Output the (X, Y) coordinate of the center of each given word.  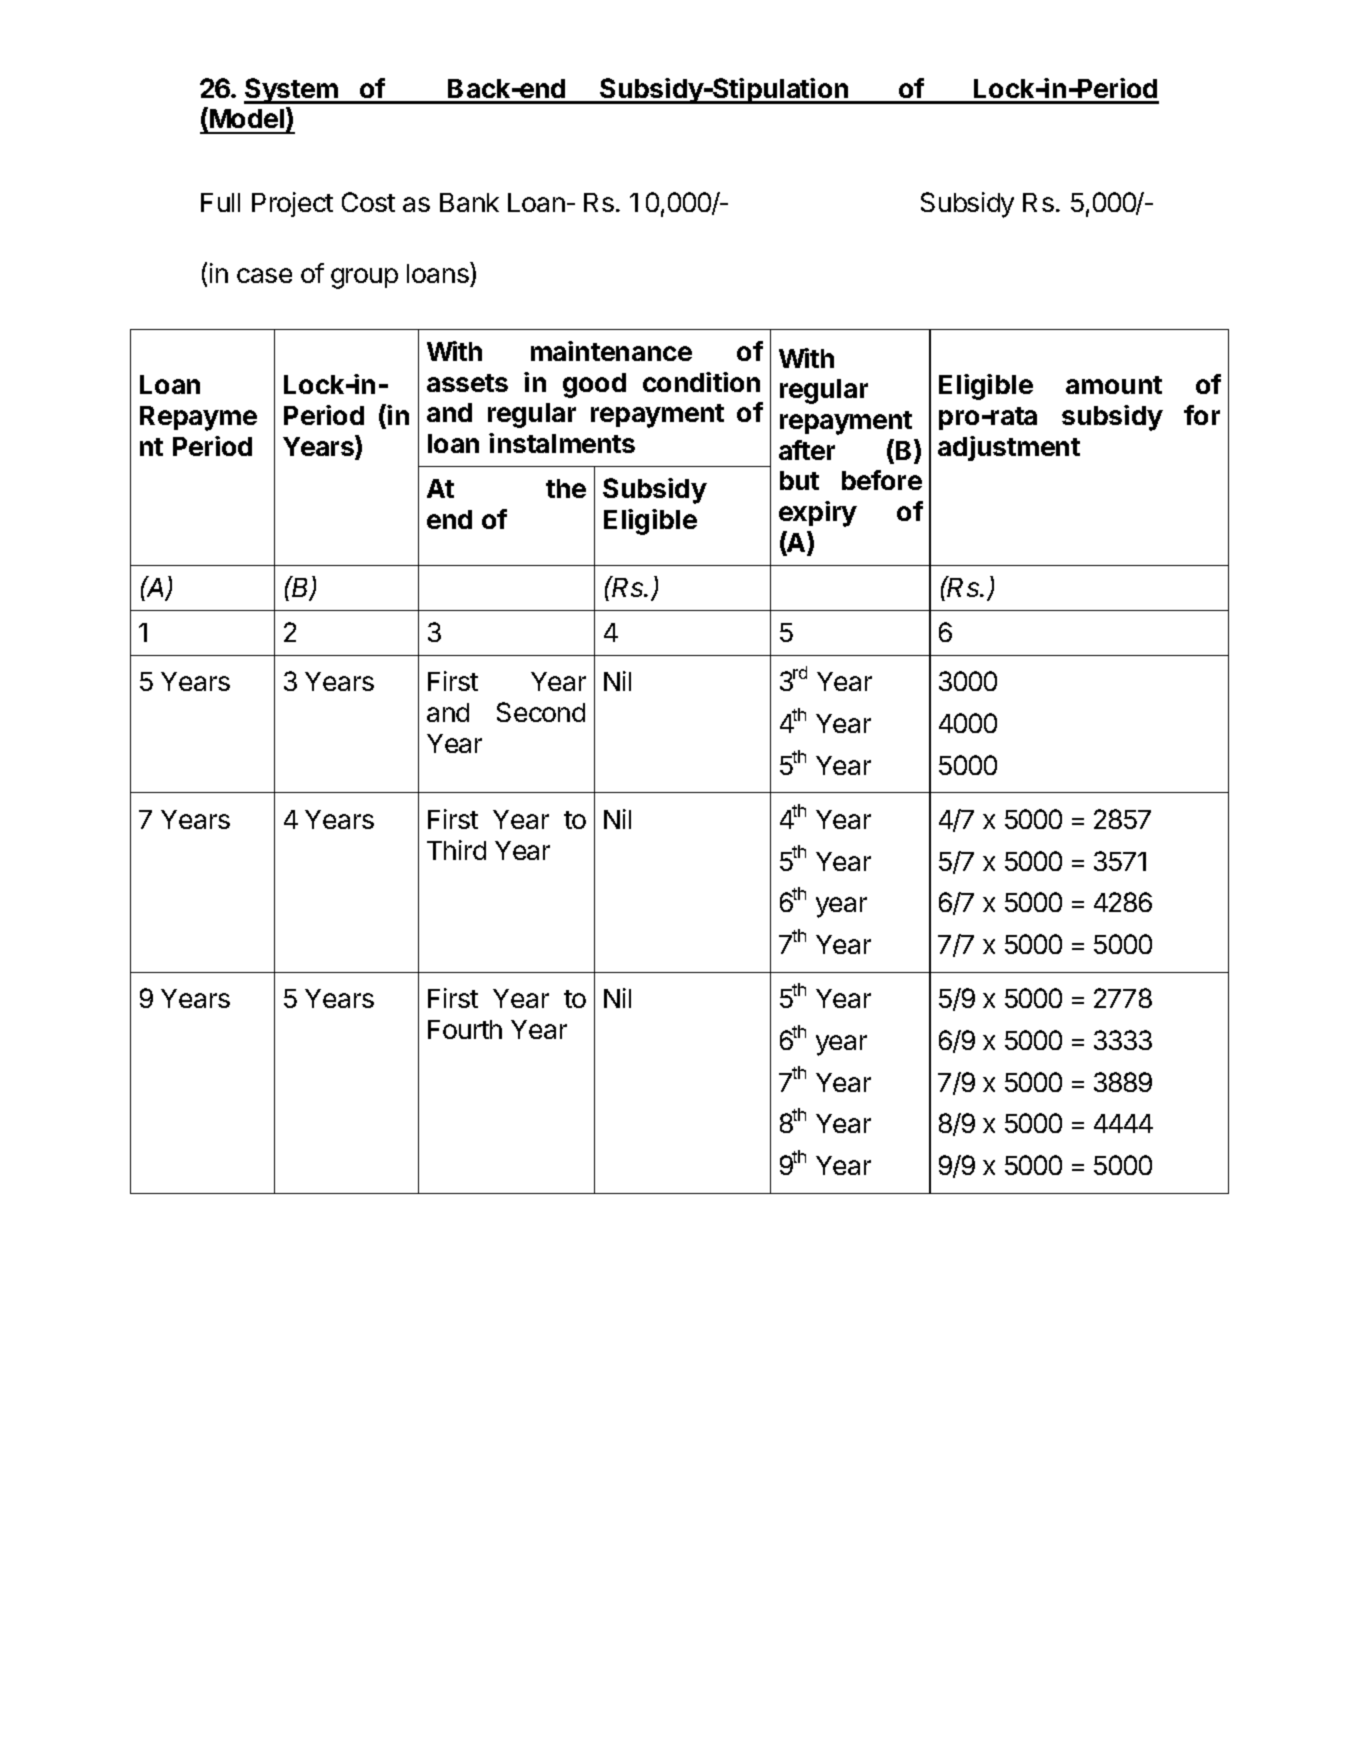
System (292, 91)
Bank (469, 202)
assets (467, 383)
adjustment (1009, 448)
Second (541, 712)
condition (701, 382)
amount (1114, 385)
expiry (818, 514)
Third (456, 850)
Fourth (465, 1029)
